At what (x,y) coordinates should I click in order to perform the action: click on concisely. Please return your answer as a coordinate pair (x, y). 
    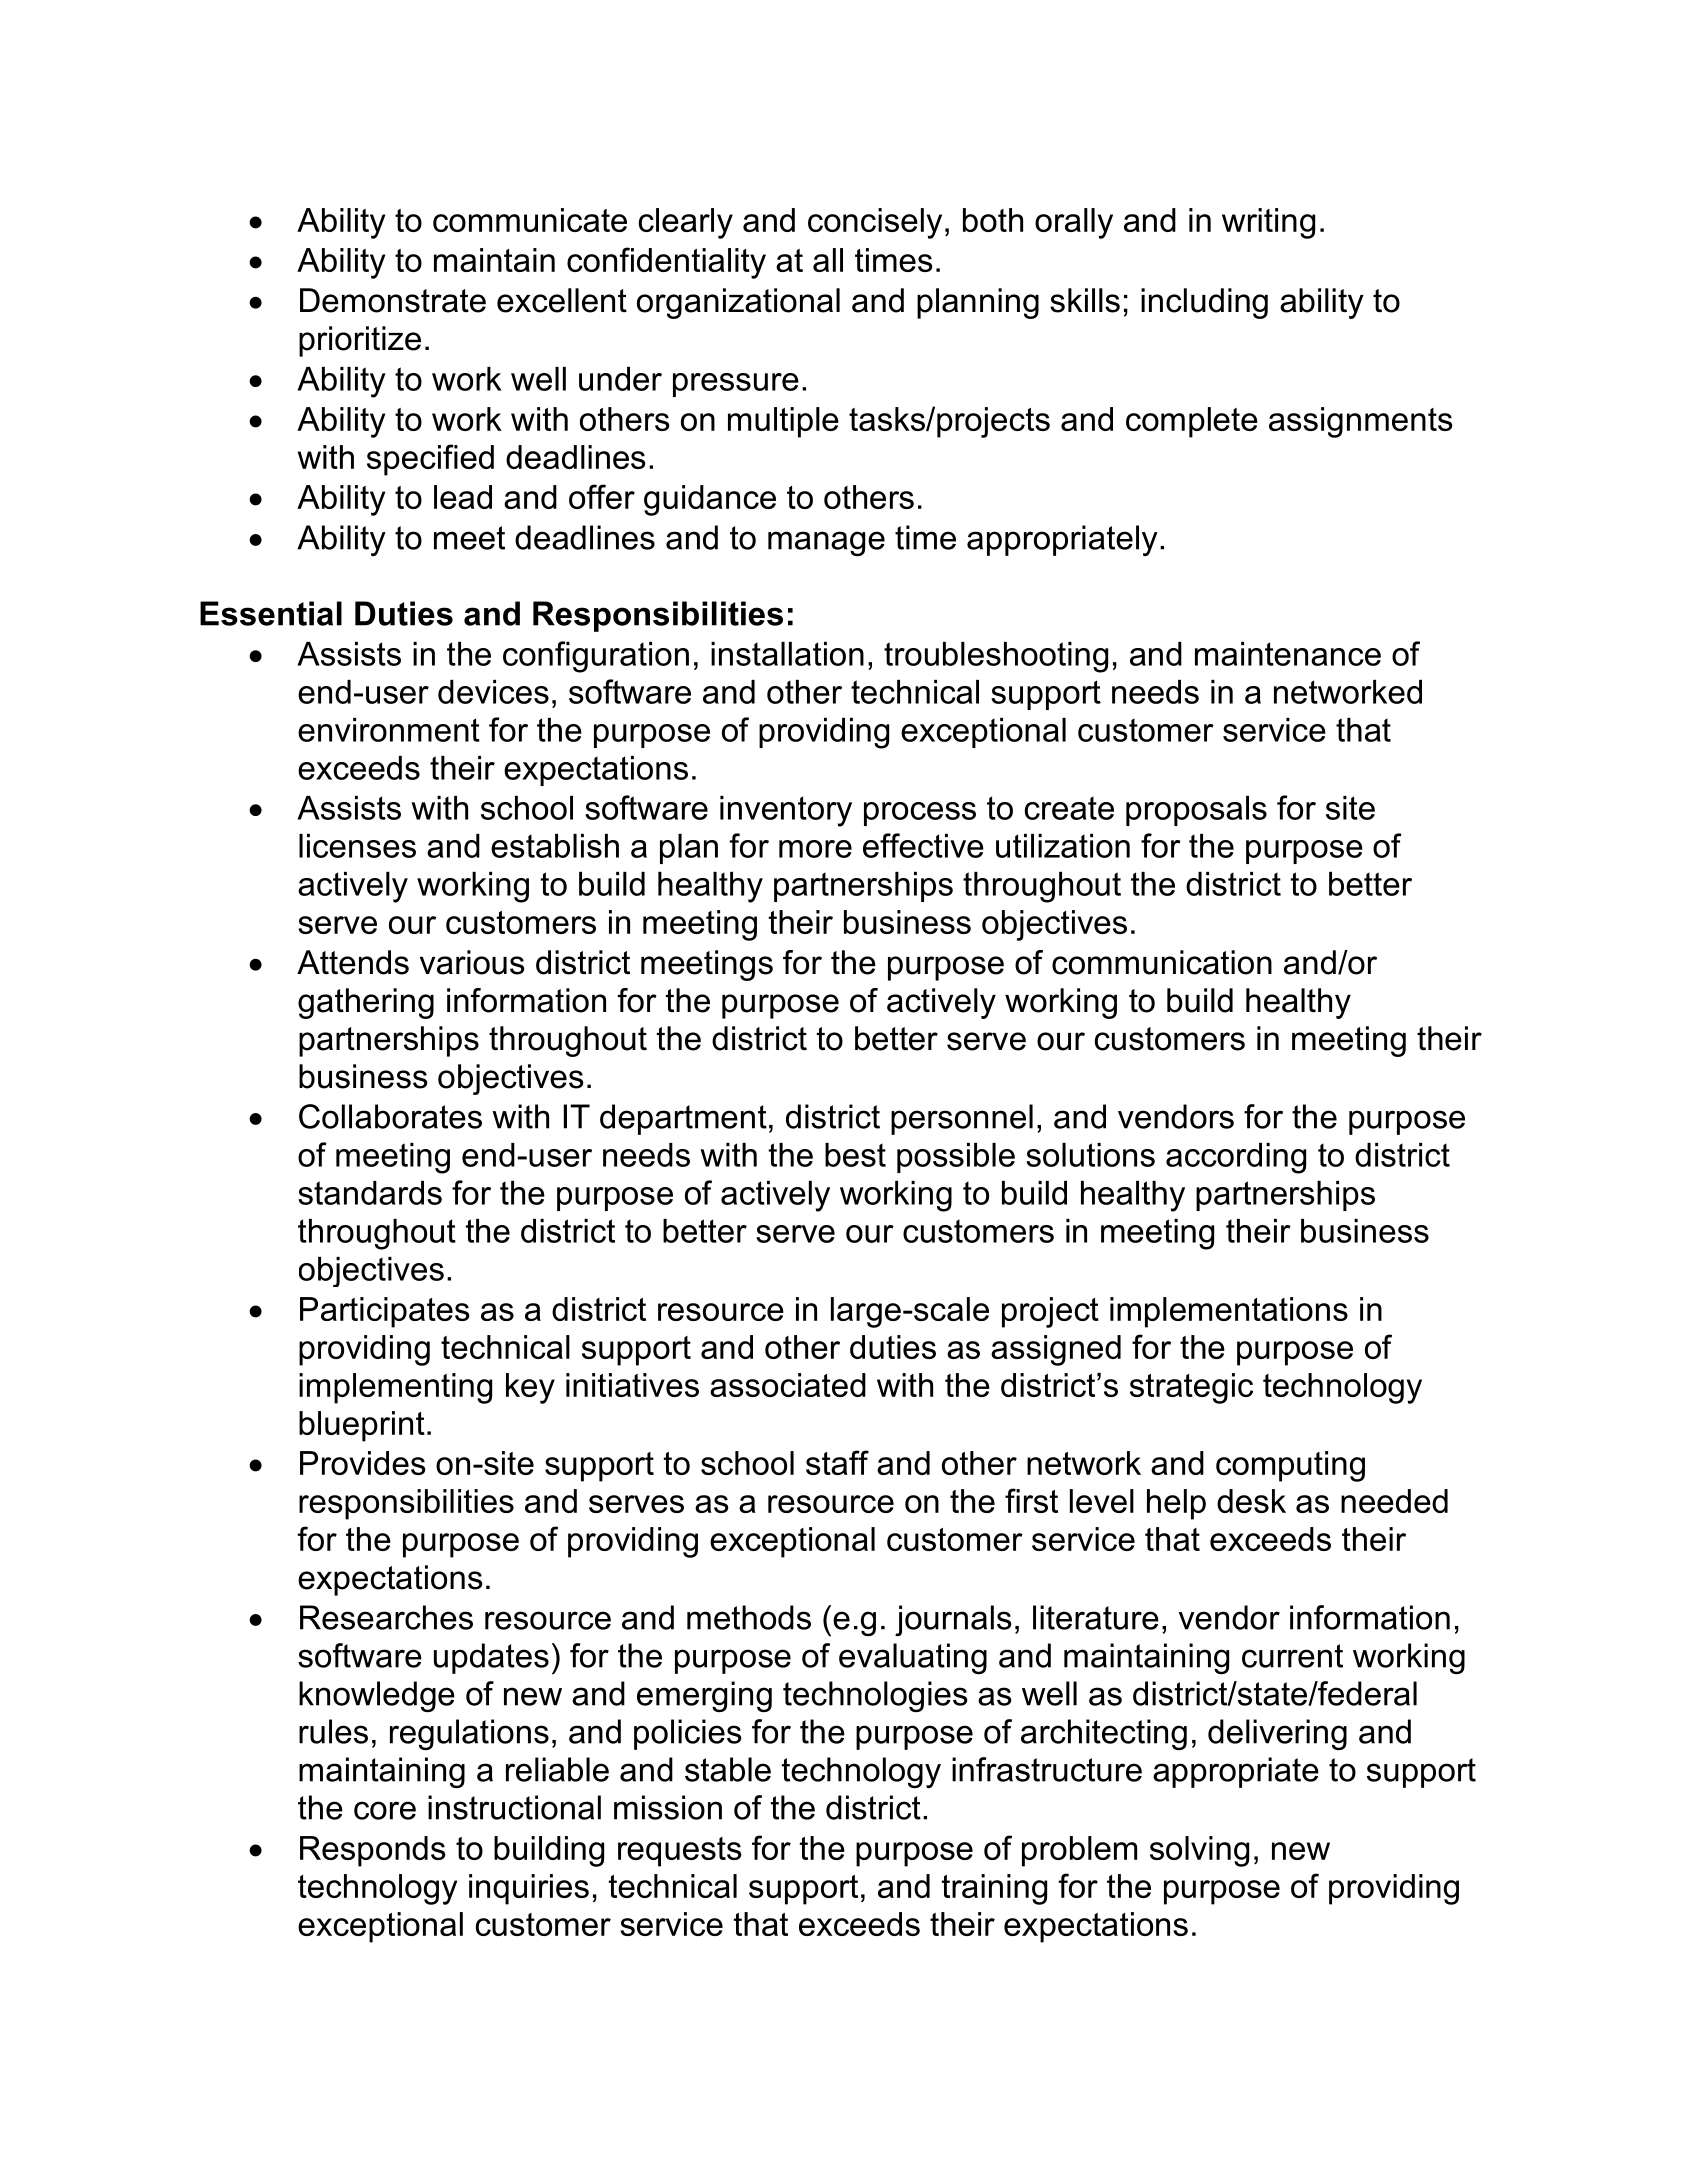
    Looking at the image, I should click on (875, 223).
